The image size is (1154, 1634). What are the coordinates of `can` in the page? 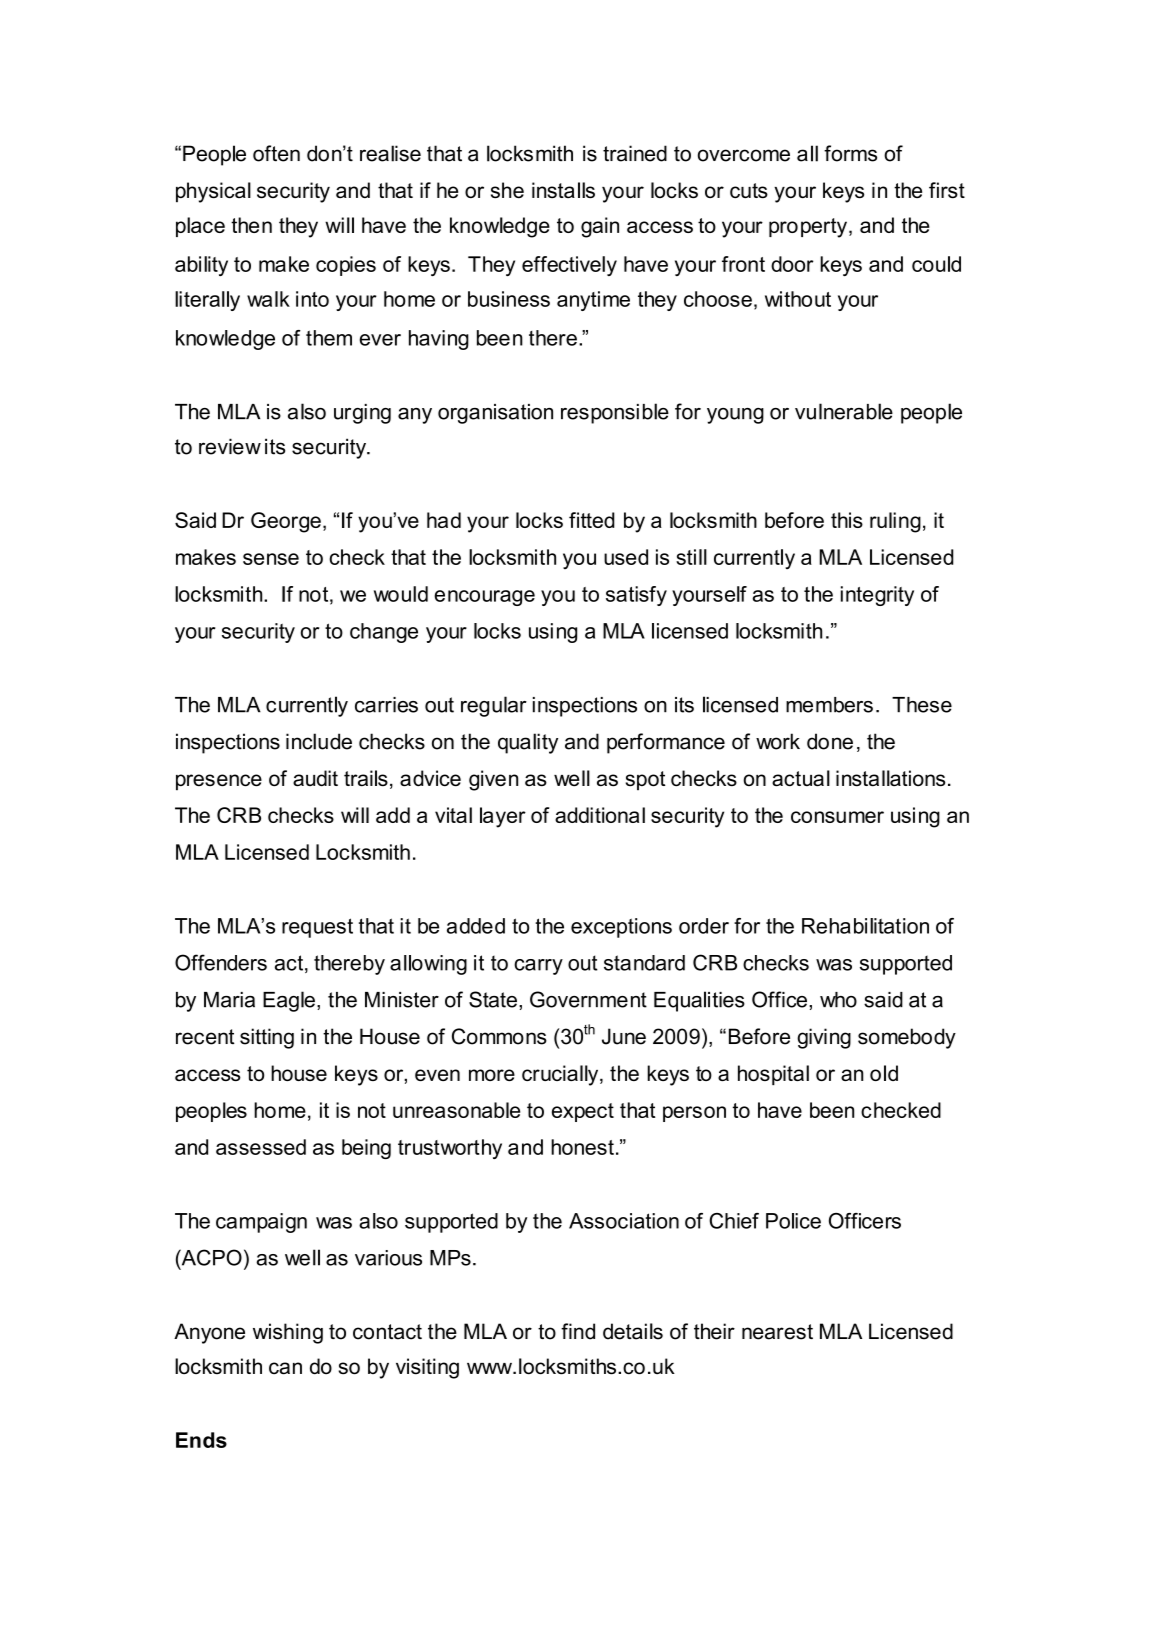 It's located at (285, 1368).
